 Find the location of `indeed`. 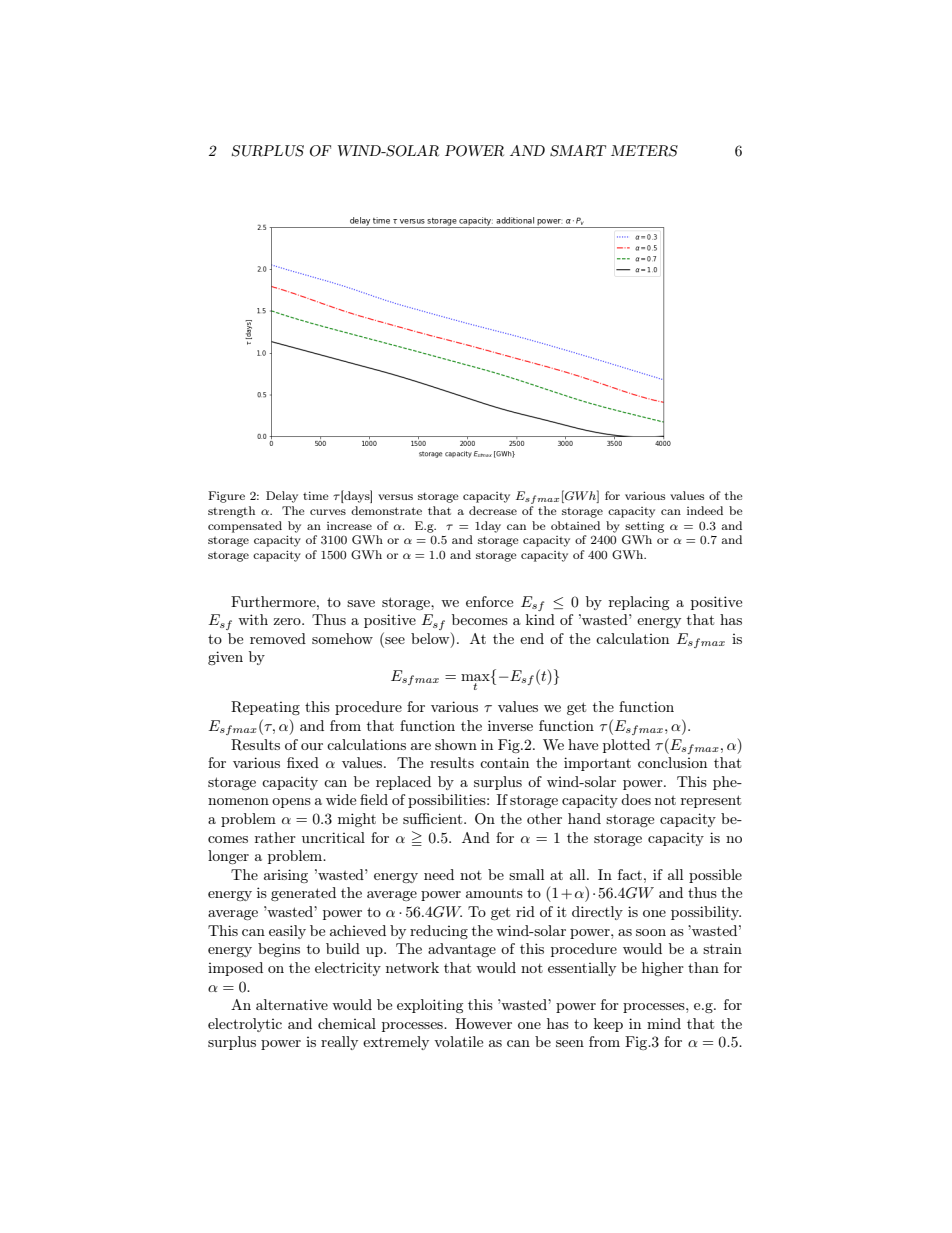

indeed is located at coordinates (705, 510).
